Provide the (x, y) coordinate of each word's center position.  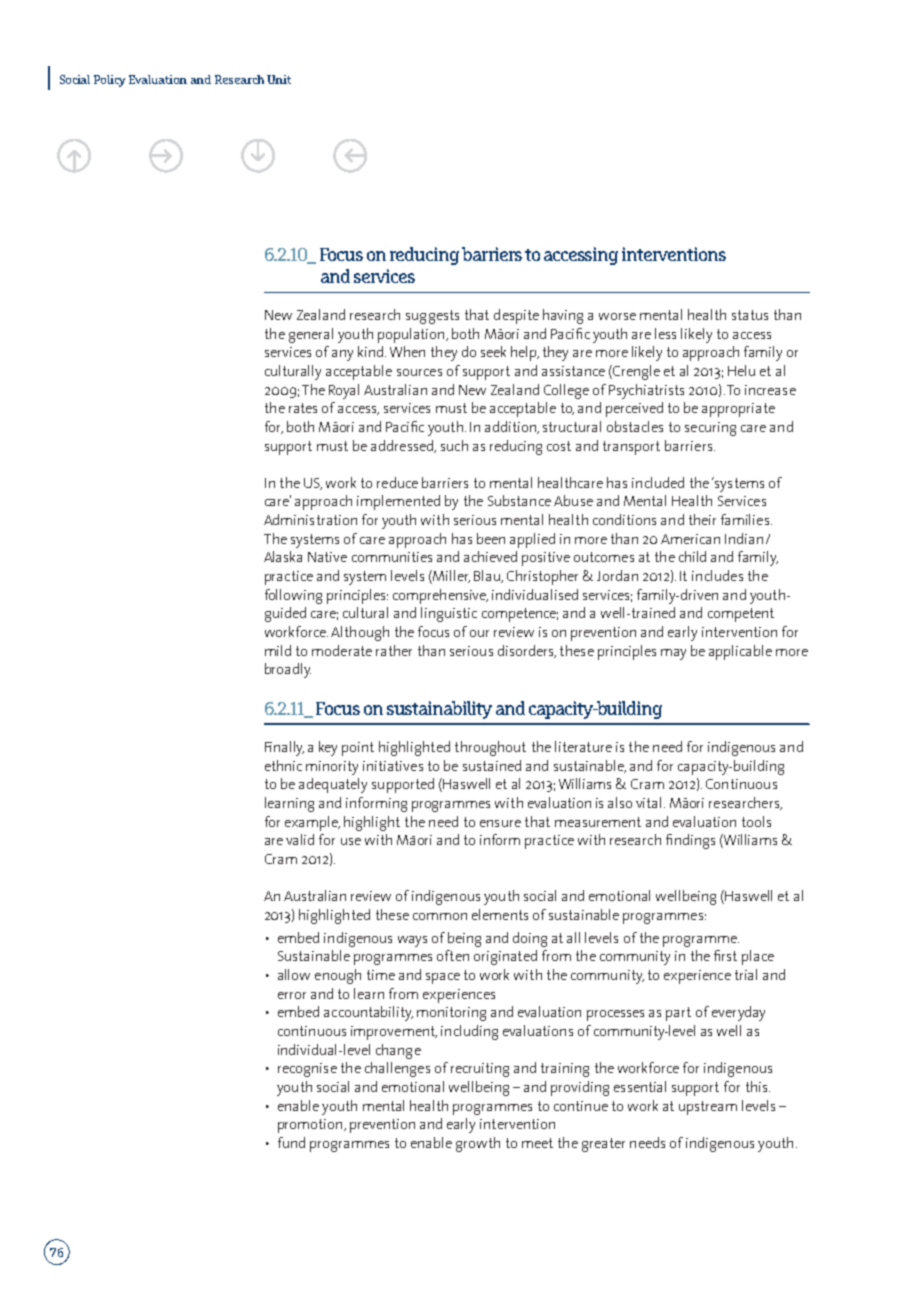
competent (741, 615)
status (750, 315)
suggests (432, 317)
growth (478, 1144)
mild (278, 650)
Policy (109, 81)
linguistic (449, 614)
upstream (708, 1108)
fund (291, 1142)
